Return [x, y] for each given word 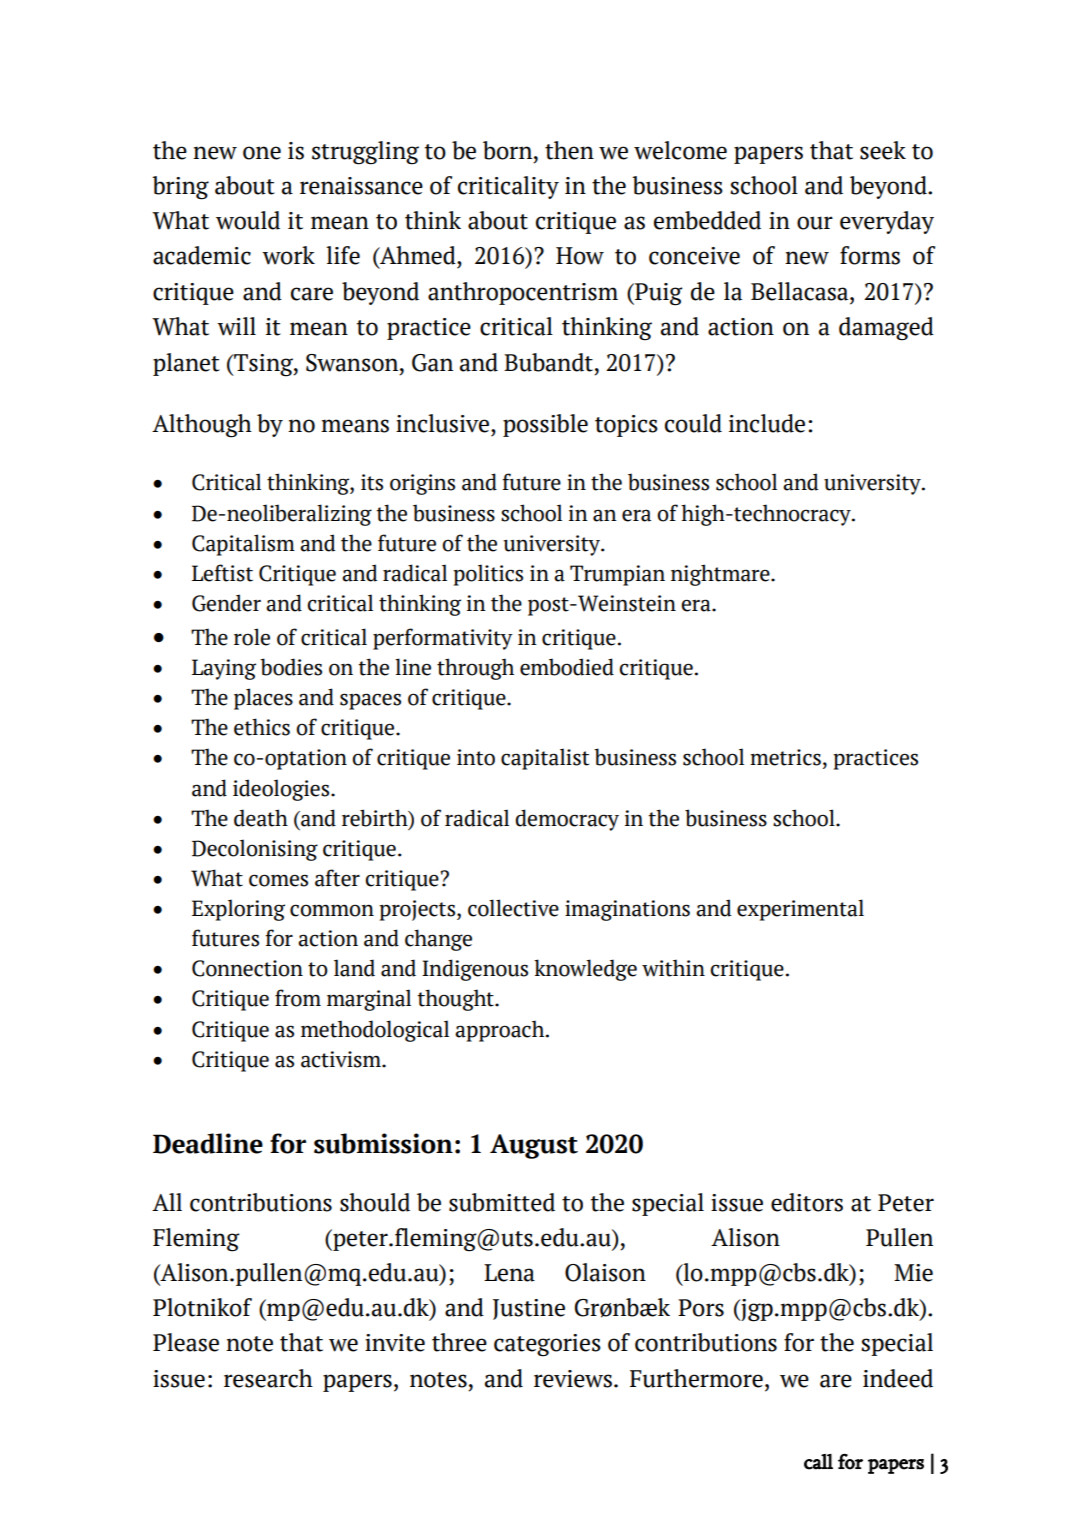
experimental [800, 910]
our [815, 223]
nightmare [721, 575]
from [298, 998]
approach [501, 1031]
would [248, 220]
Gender [226, 603]
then [569, 150]
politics [488, 575]
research [268, 1378]
